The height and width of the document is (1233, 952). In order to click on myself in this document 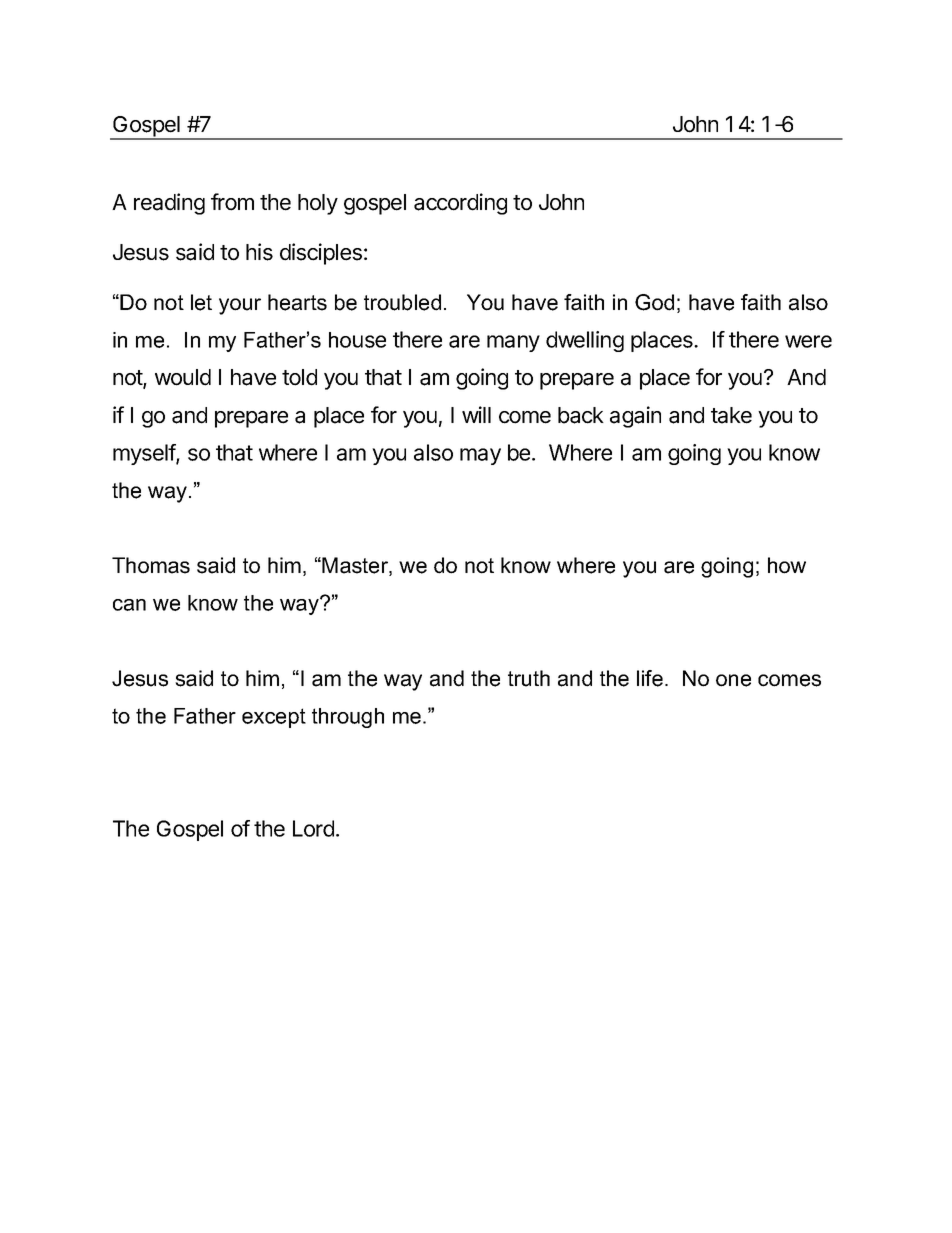, I will do `click(145, 454)`.
